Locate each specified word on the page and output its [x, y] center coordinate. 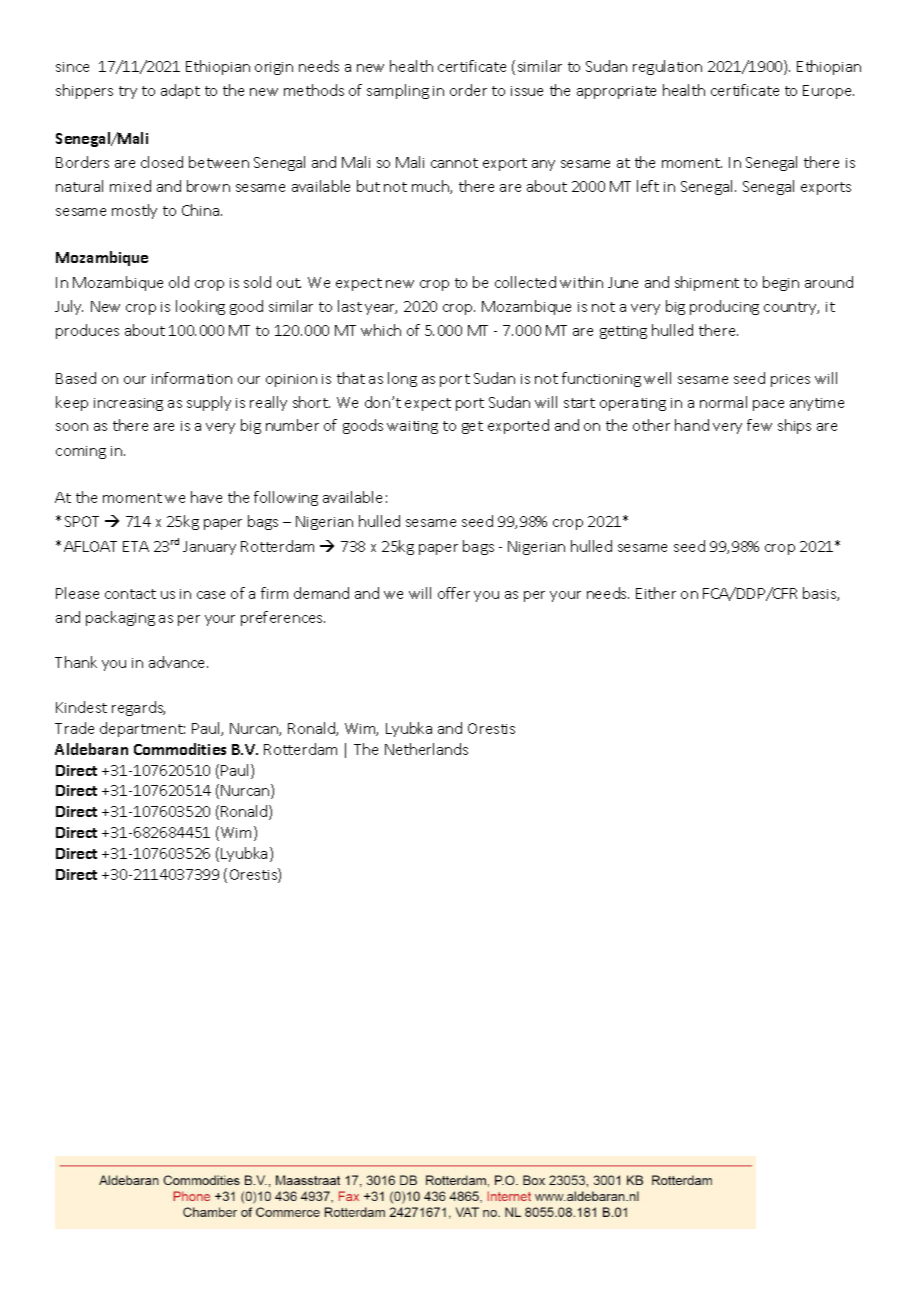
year [381, 309]
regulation [667, 67]
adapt [180, 91]
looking [200, 307]
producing [724, 307]
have [206, 497]
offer [454, 593]
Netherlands [426, 749]
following [286, 498]
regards [138, 708]
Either [656, 593]
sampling [398, 91]
